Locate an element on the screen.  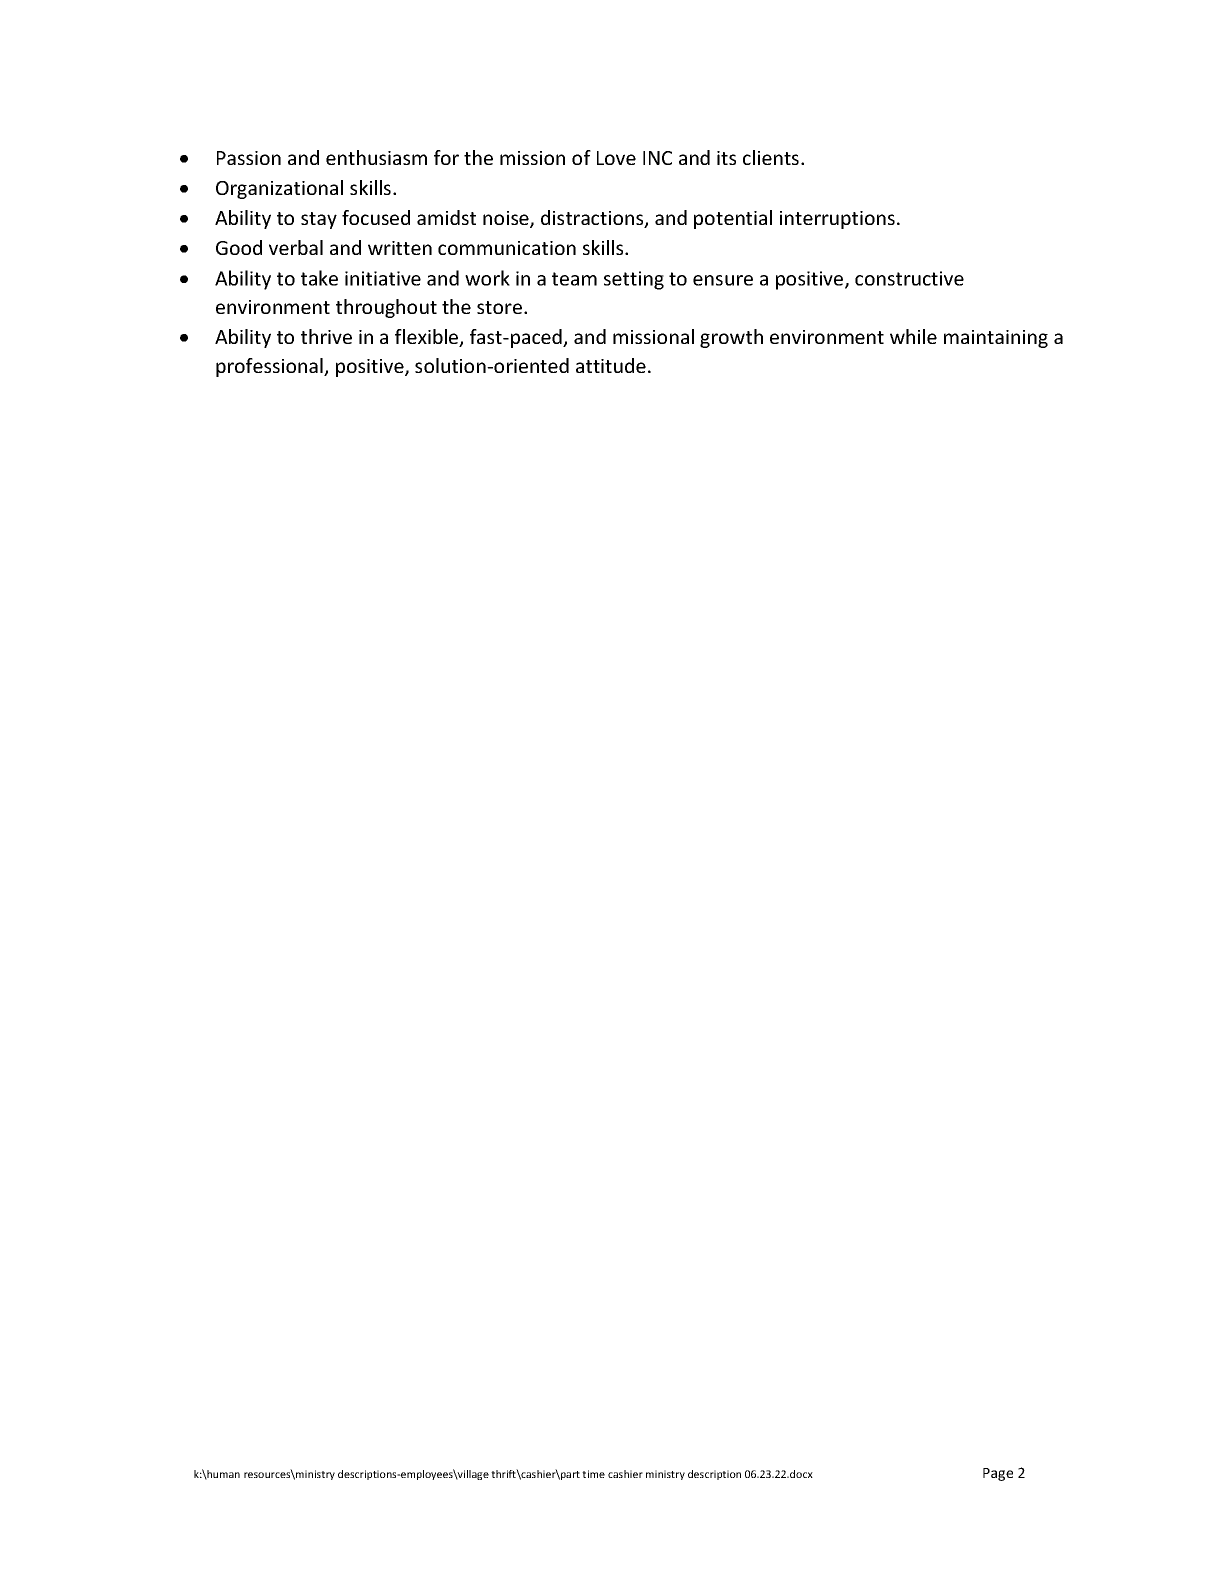
while is located at coordinates (913, 336).
